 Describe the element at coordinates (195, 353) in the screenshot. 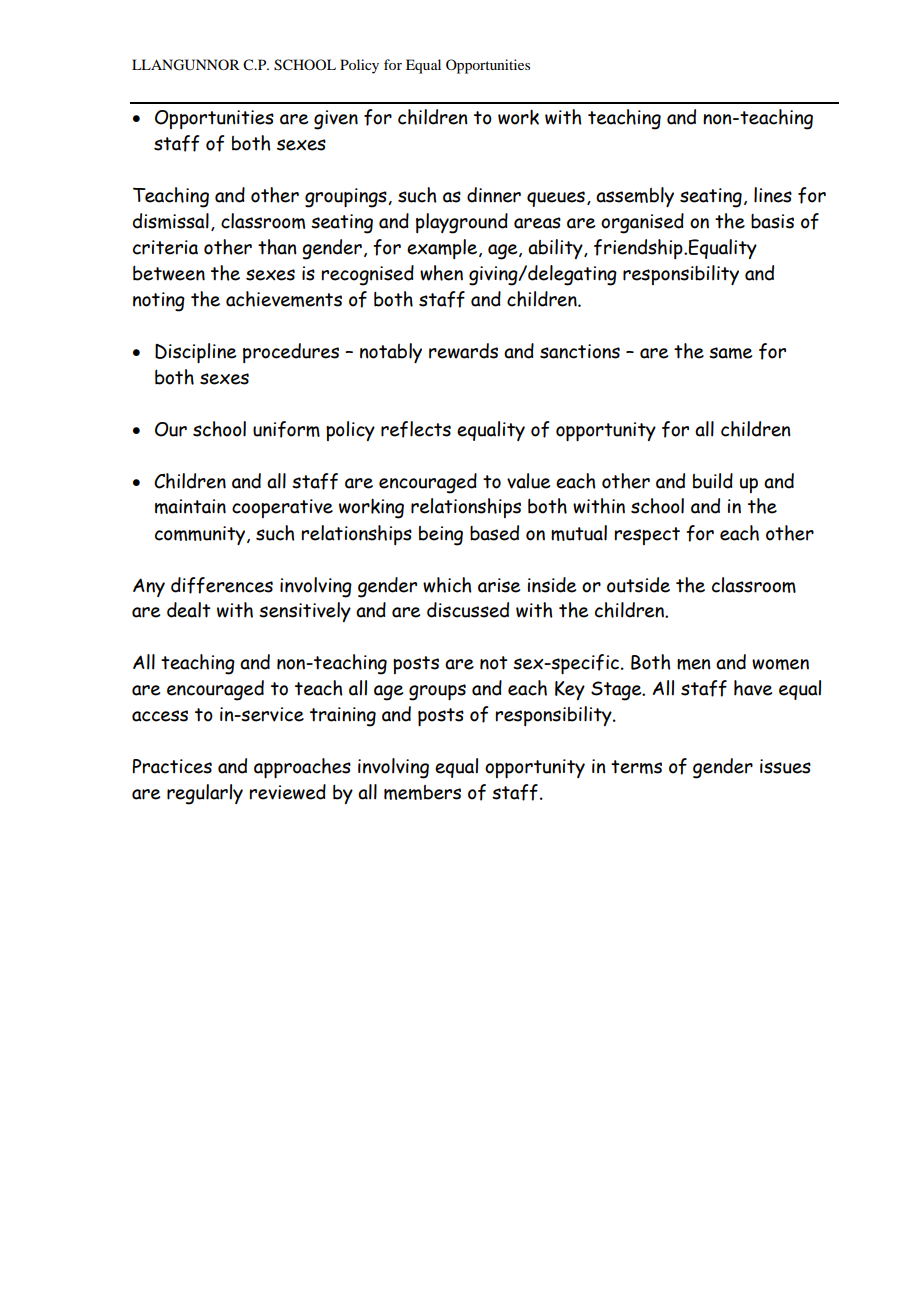

I see `Discipline` at that location.
